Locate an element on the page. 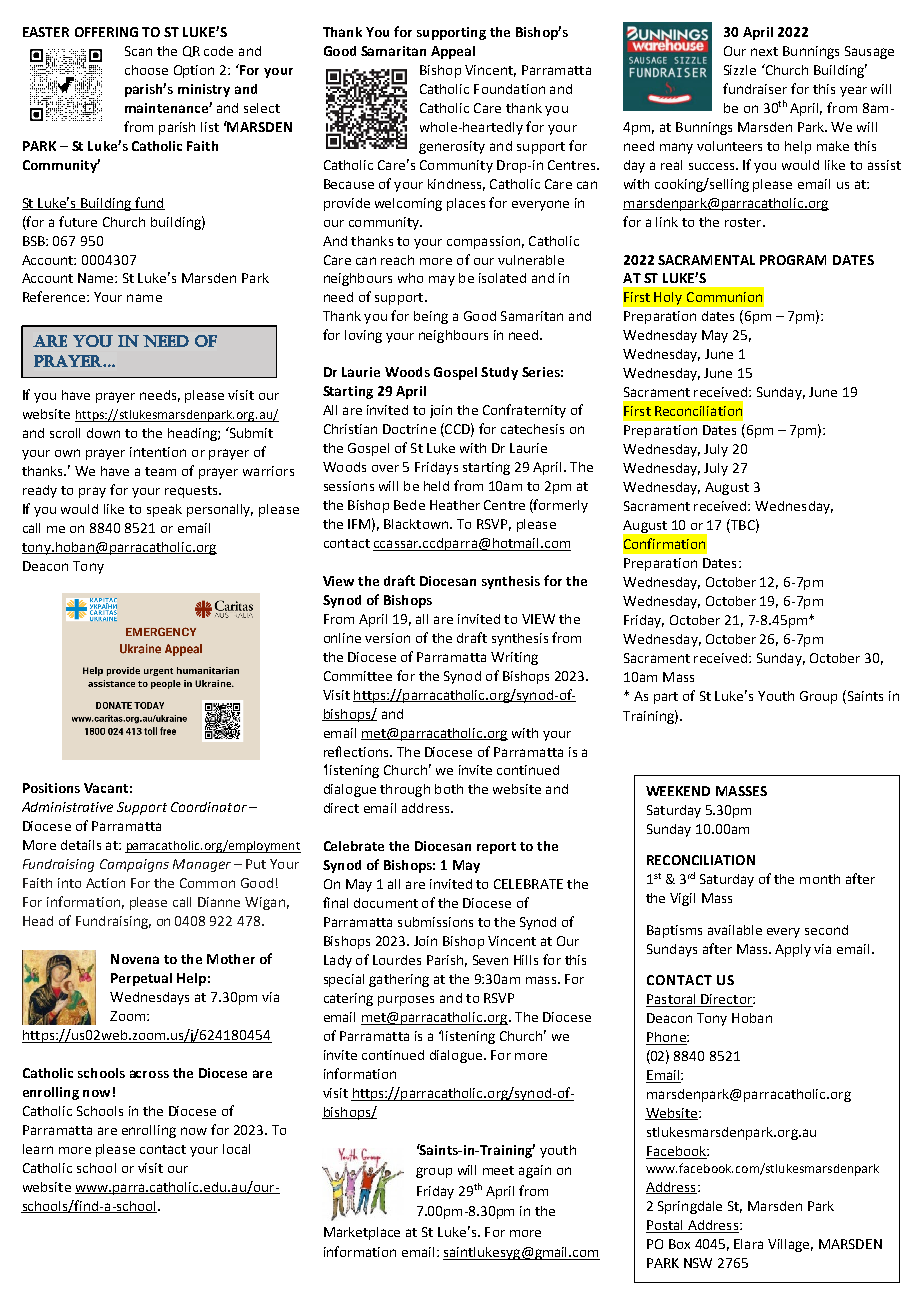  Perpetual is located at coordinates (141, 979).
